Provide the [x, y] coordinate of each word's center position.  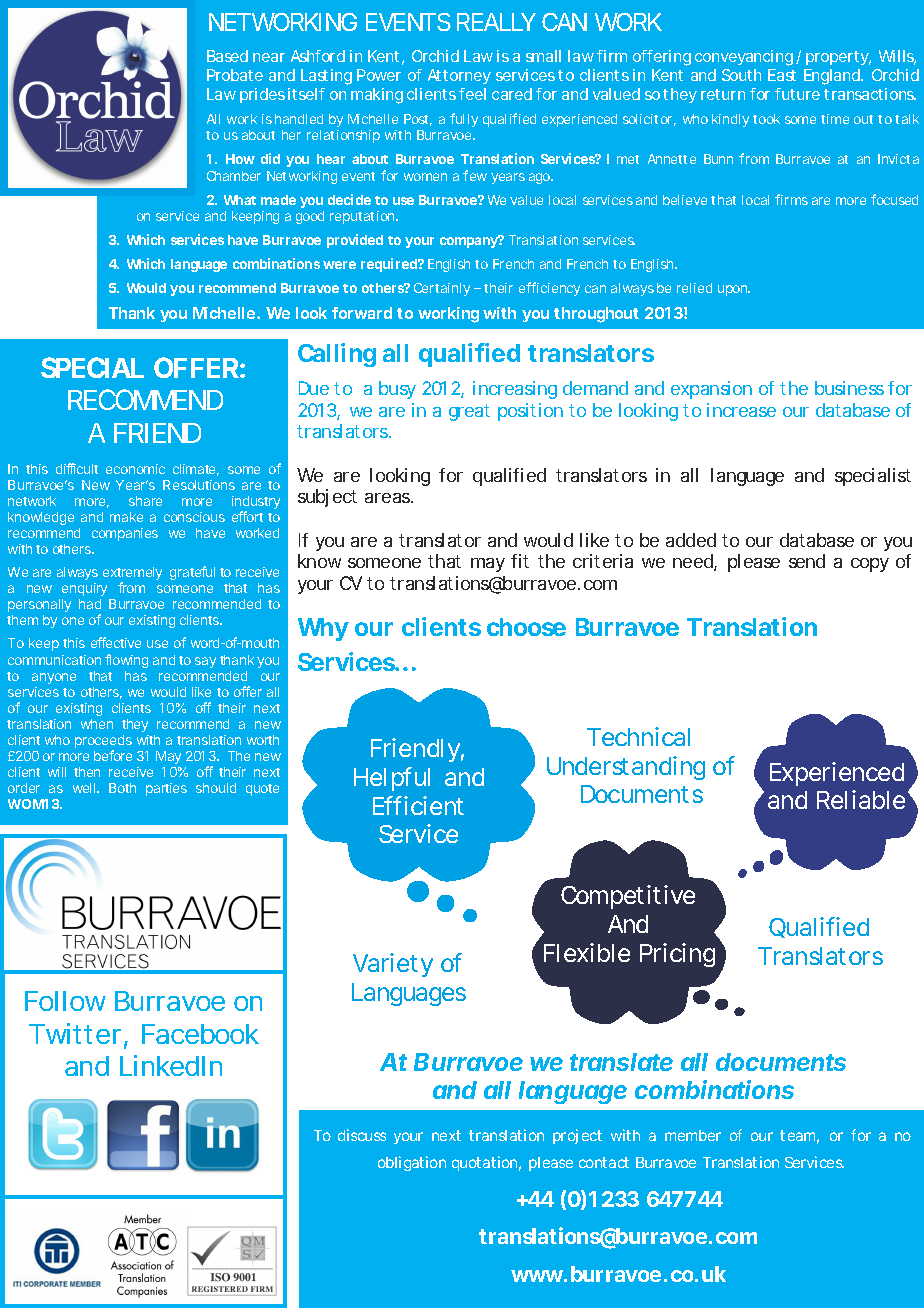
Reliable [861, 799]
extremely [132, 575]
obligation [412, 1163]
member [693, 1135]
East [782, 75]
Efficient [418, 805]
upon [734, 290]
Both [122, 788]
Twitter [75, 1033]
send [807, 561]
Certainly [442, 289]
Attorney [459, 76]
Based [227, 56]
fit [520, 561]
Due [314, 388]
